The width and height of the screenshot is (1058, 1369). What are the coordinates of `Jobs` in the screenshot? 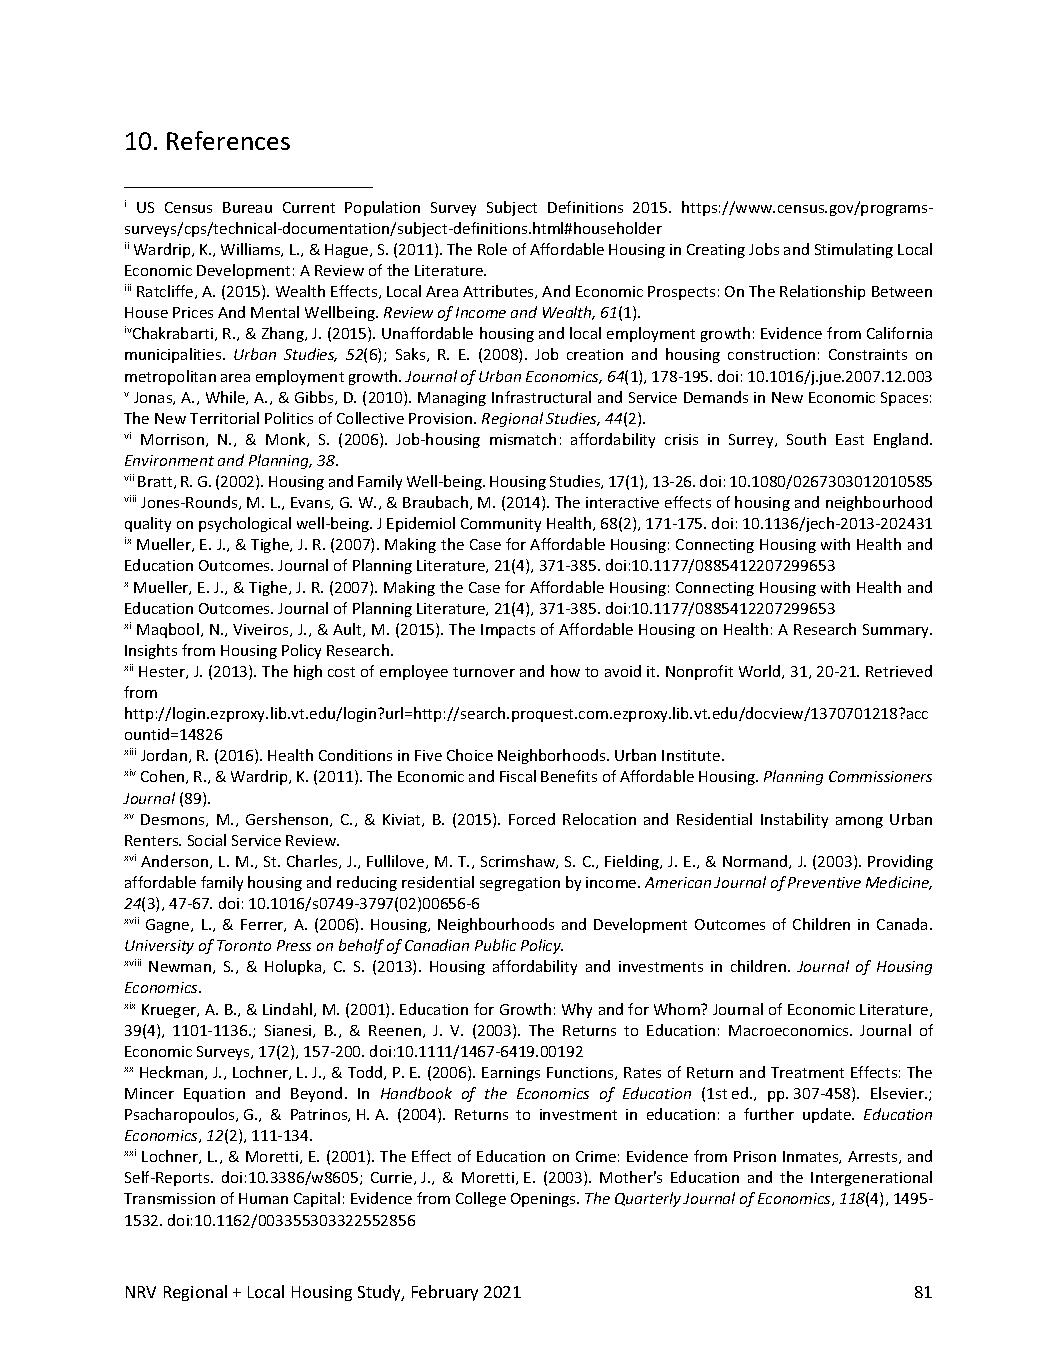 It's located at (764, 249).
